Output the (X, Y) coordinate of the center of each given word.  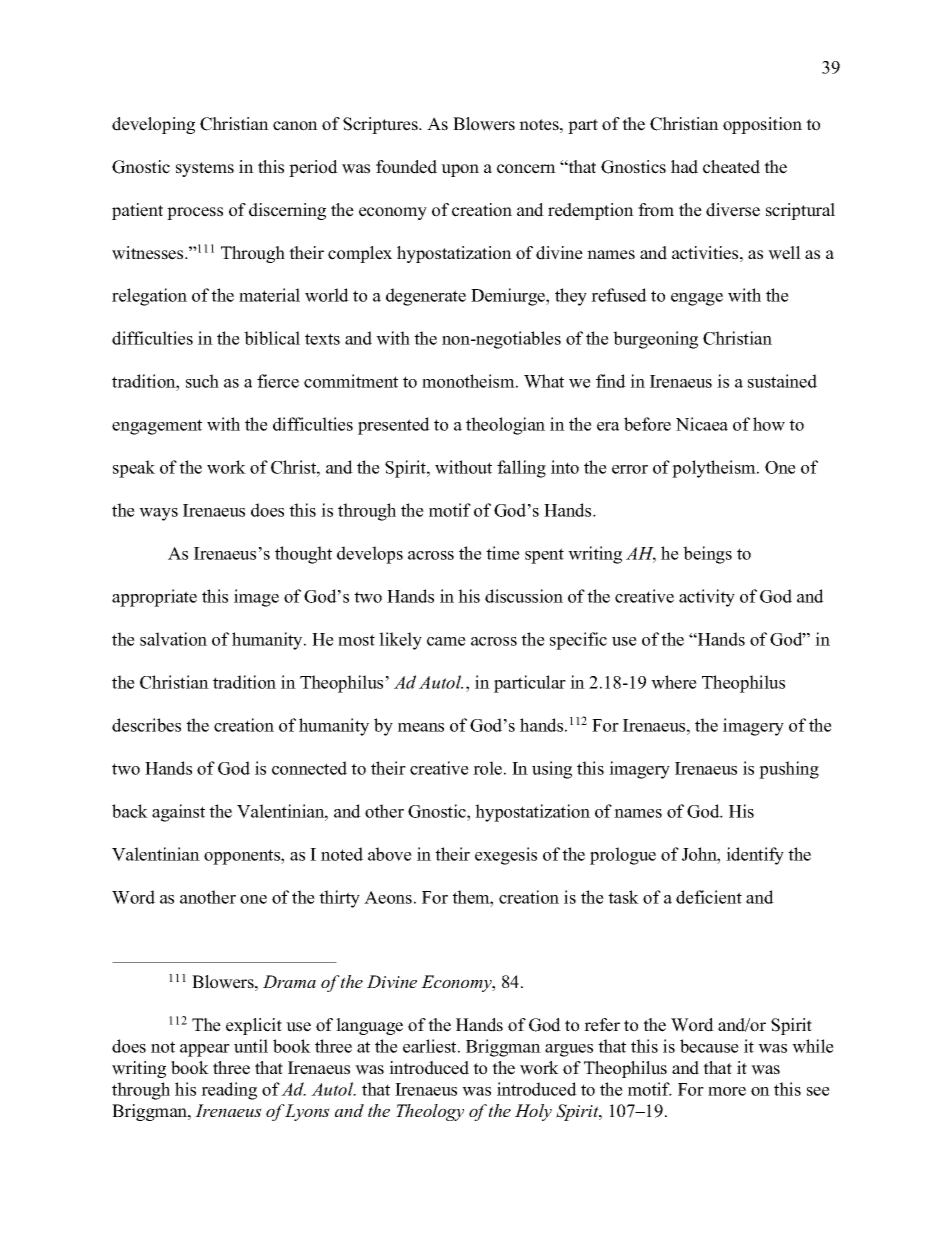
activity (707, 598)
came (446, 641)
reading (229, 1091)
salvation (173, 639)
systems (205, 169)
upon (460, 170)
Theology (430, 1112)
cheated (731, 167)
